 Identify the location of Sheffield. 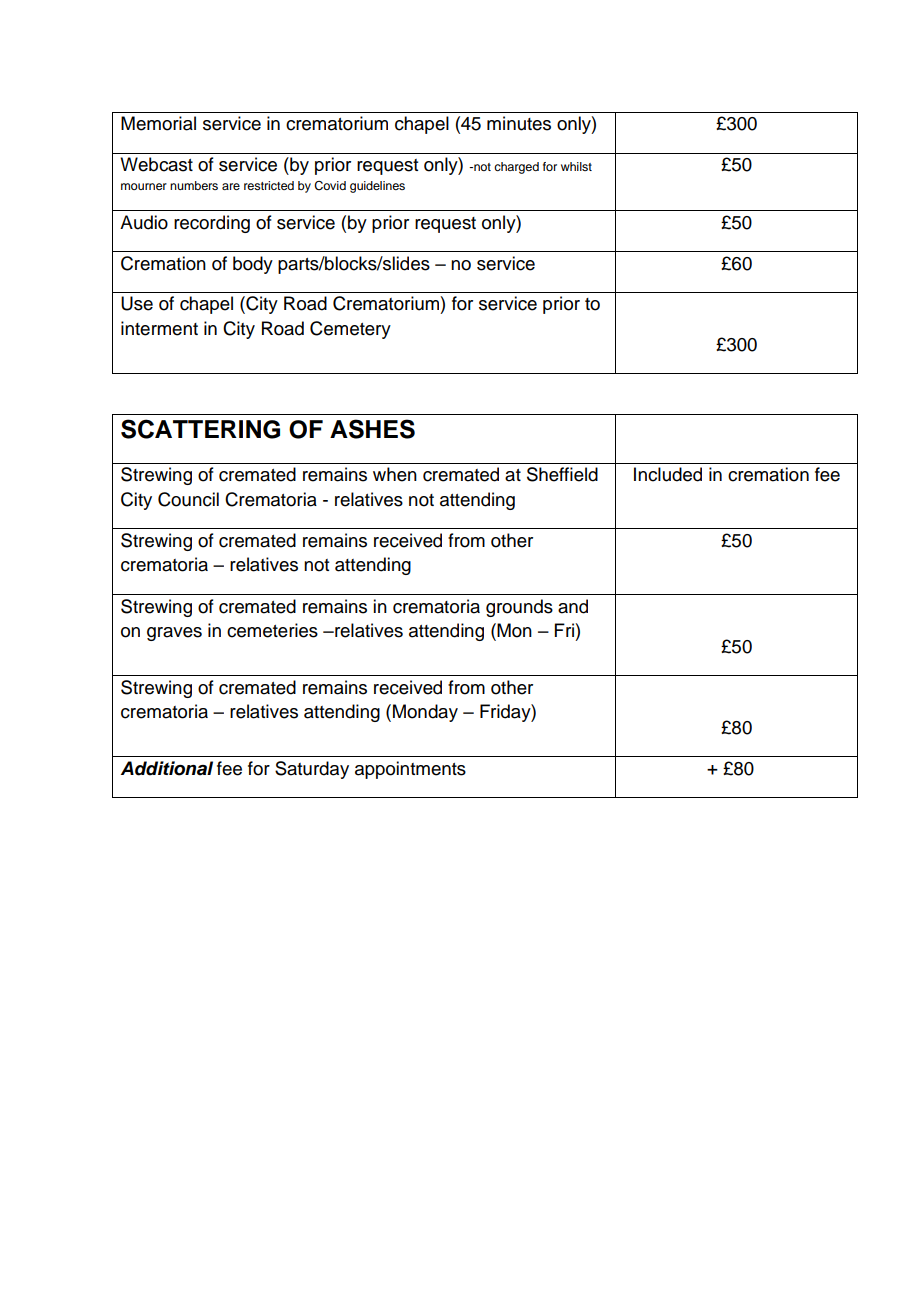
(562, 474).
